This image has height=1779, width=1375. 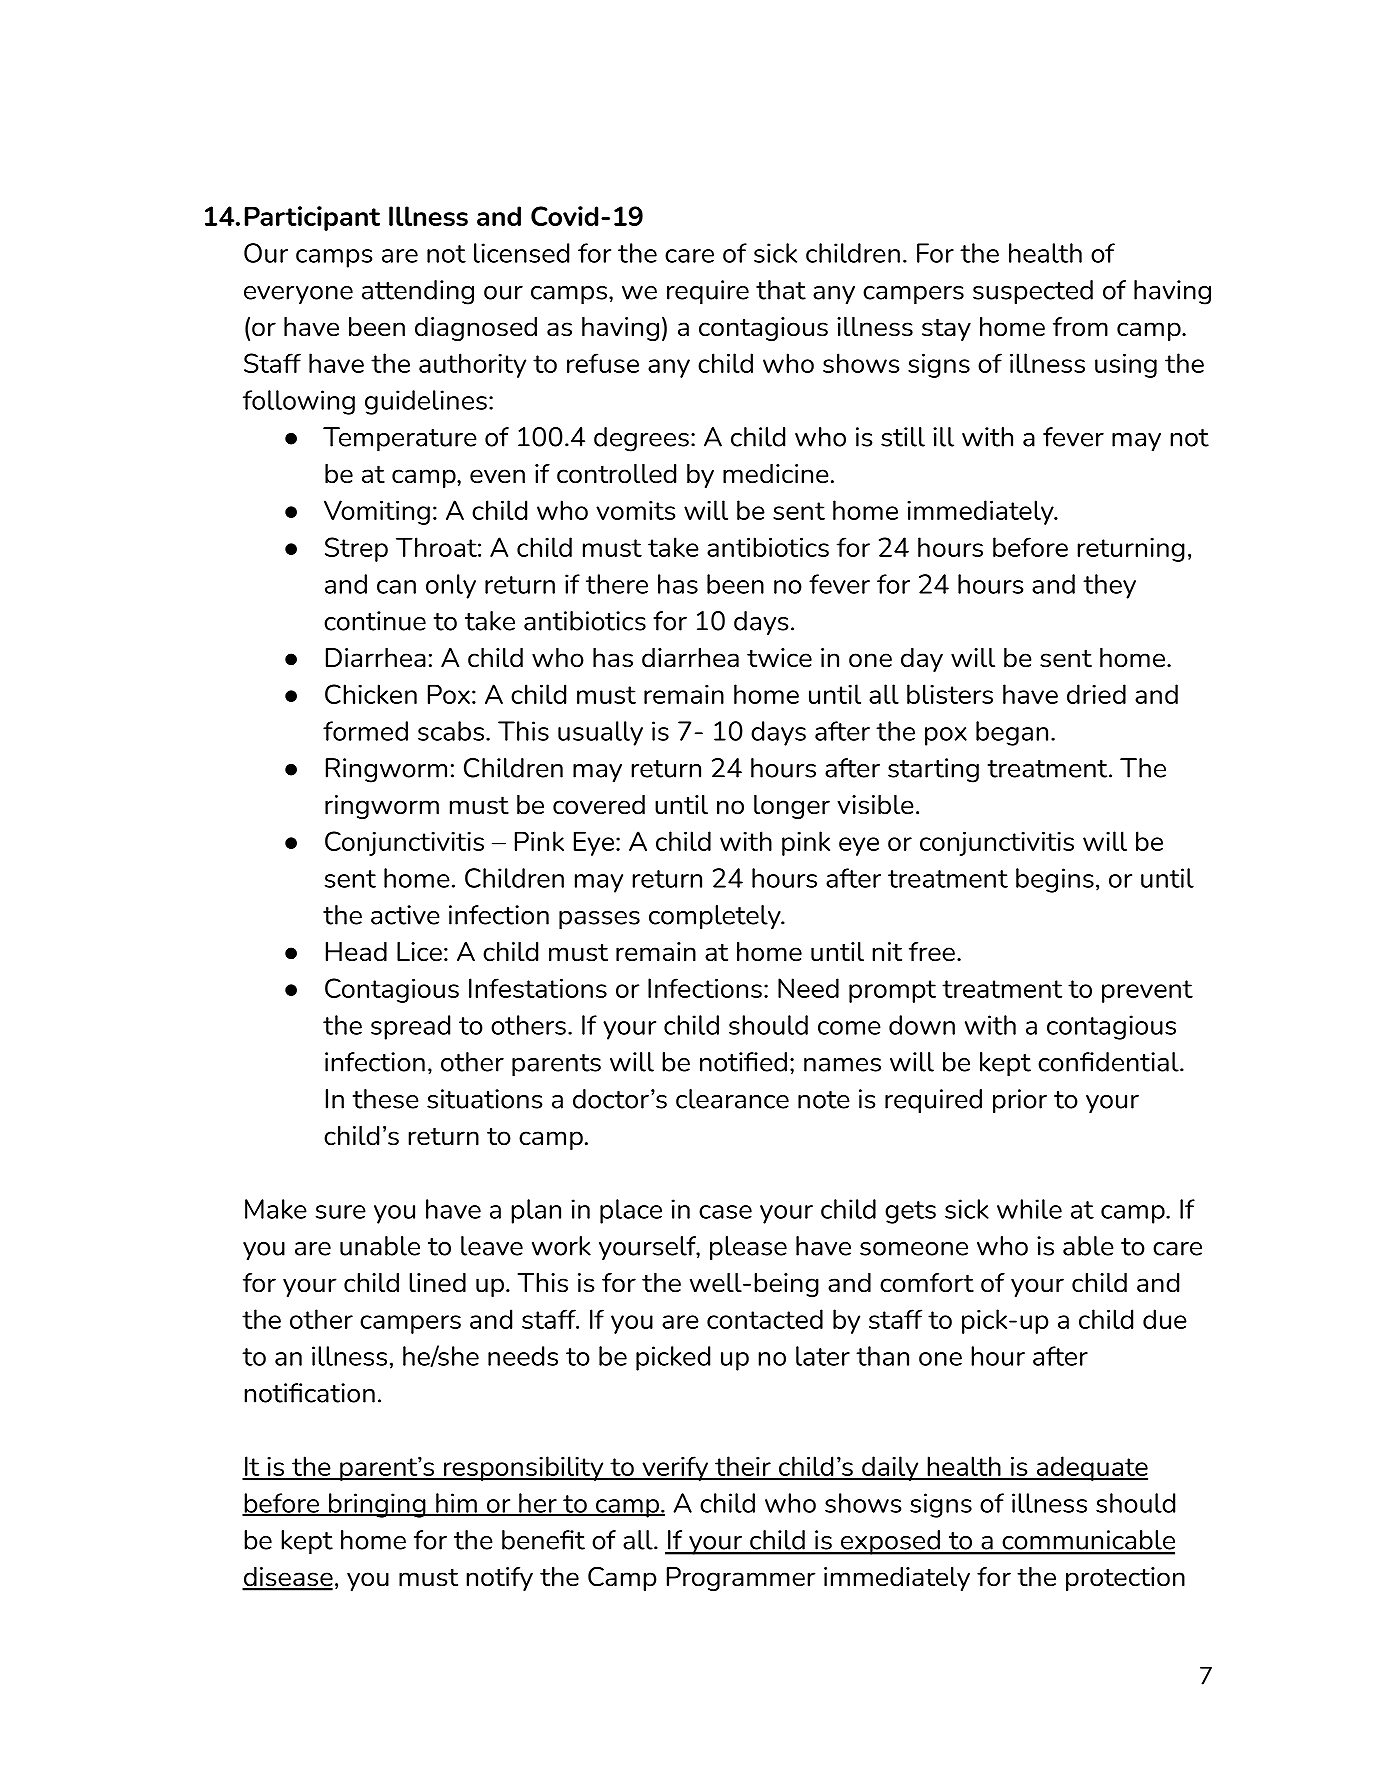 I want to click on please, so click(x=748, y=1248).
